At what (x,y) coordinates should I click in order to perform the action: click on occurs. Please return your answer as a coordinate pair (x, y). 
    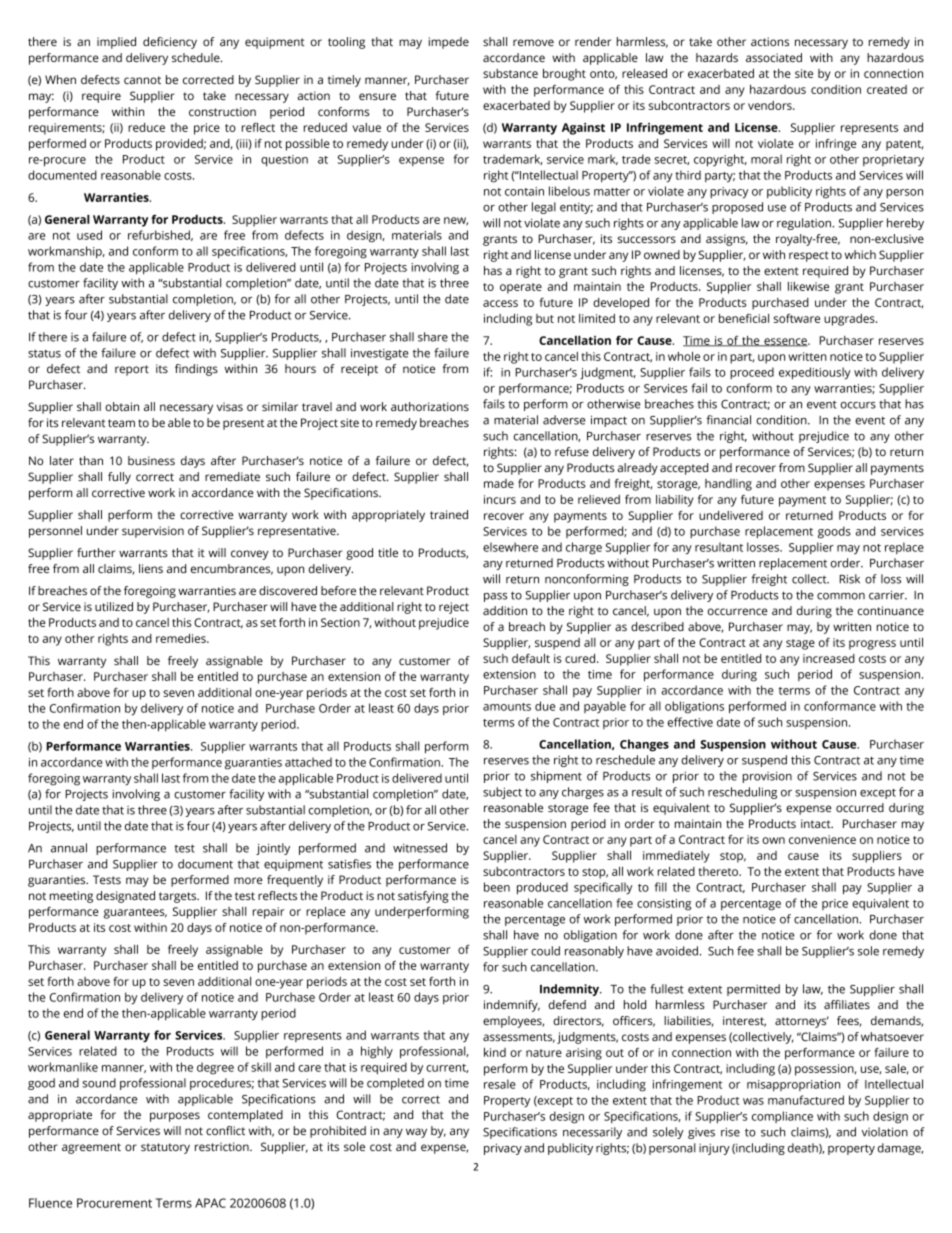
    Looking at the image, I should click on (858, 405).
